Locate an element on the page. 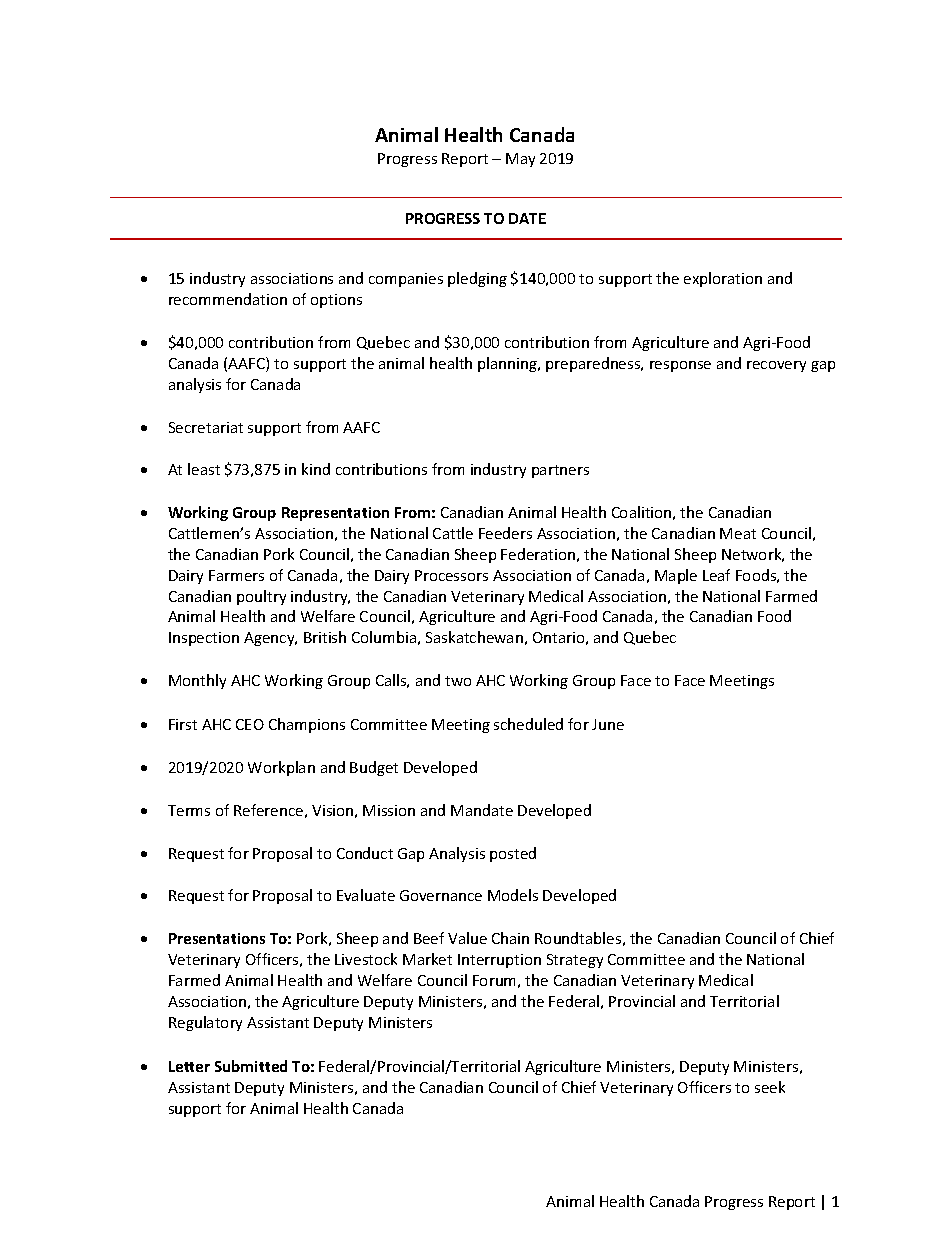  Feeders is located at coordinates (505, 533).
